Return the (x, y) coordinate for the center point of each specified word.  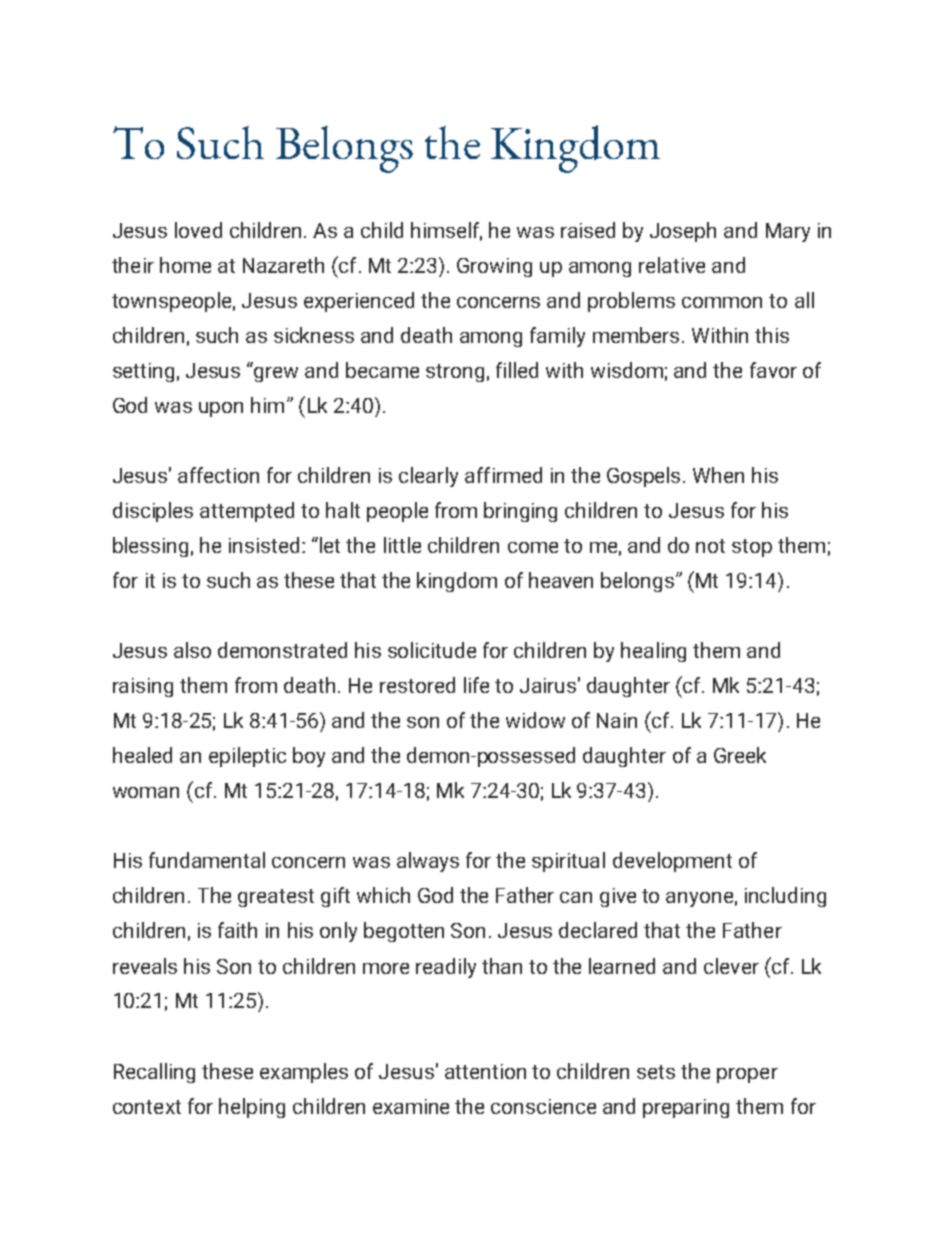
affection (218, 475)
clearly (428, 477)
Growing (494, 267)
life (476, 685)
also (192, 650)
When (718, 475)
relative (672, 265)
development (672, 862)
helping (252, 1108)
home (185, 265)
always (428, 862)
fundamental (207, 860)
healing (653, 652)
